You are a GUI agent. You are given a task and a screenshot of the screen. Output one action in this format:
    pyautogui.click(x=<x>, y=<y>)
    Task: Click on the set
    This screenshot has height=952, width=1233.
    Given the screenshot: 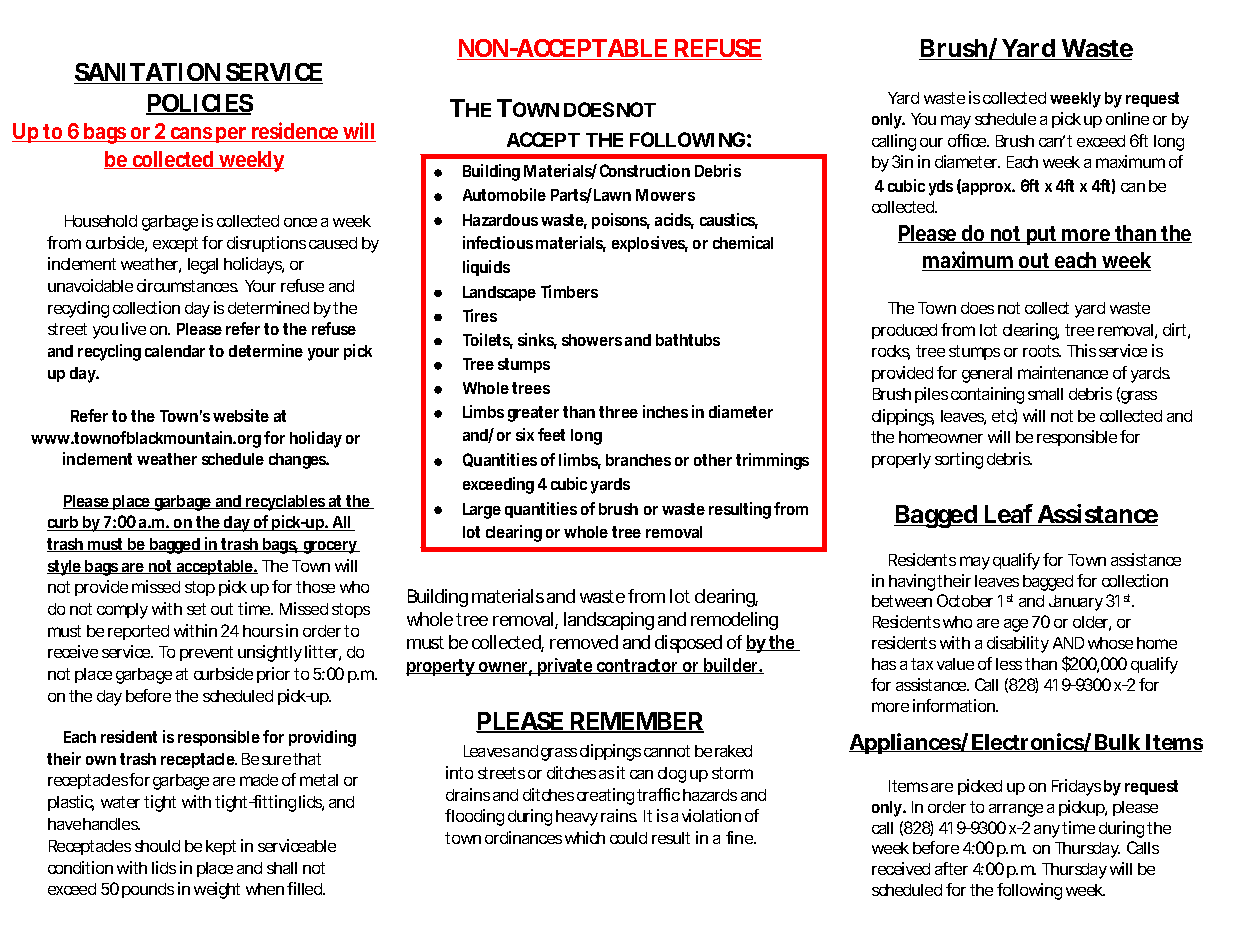 What is the action you would take?
    pyautogui.click(x=196, y=609)
